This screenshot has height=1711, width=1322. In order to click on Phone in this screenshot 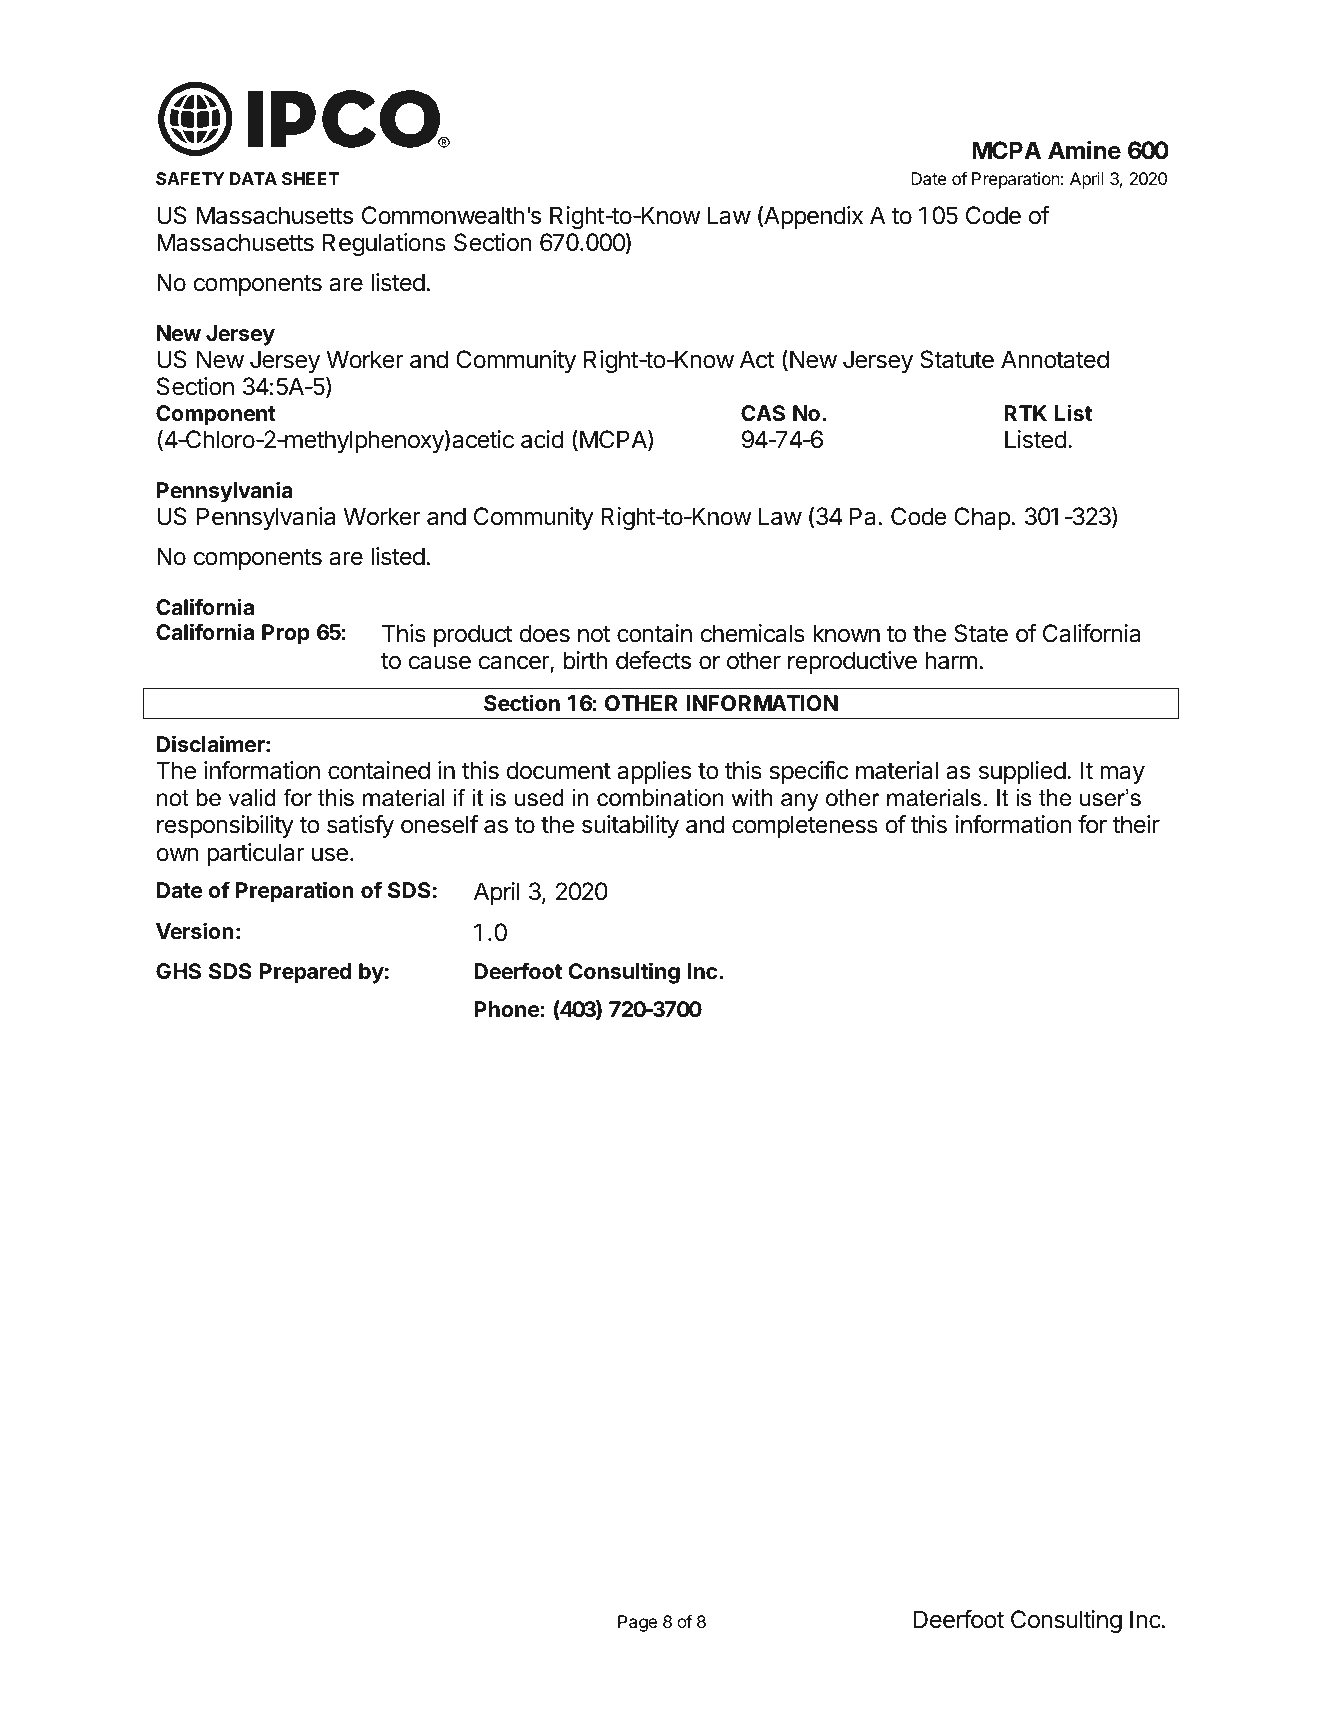, I will do `click(507, 1009)`.
